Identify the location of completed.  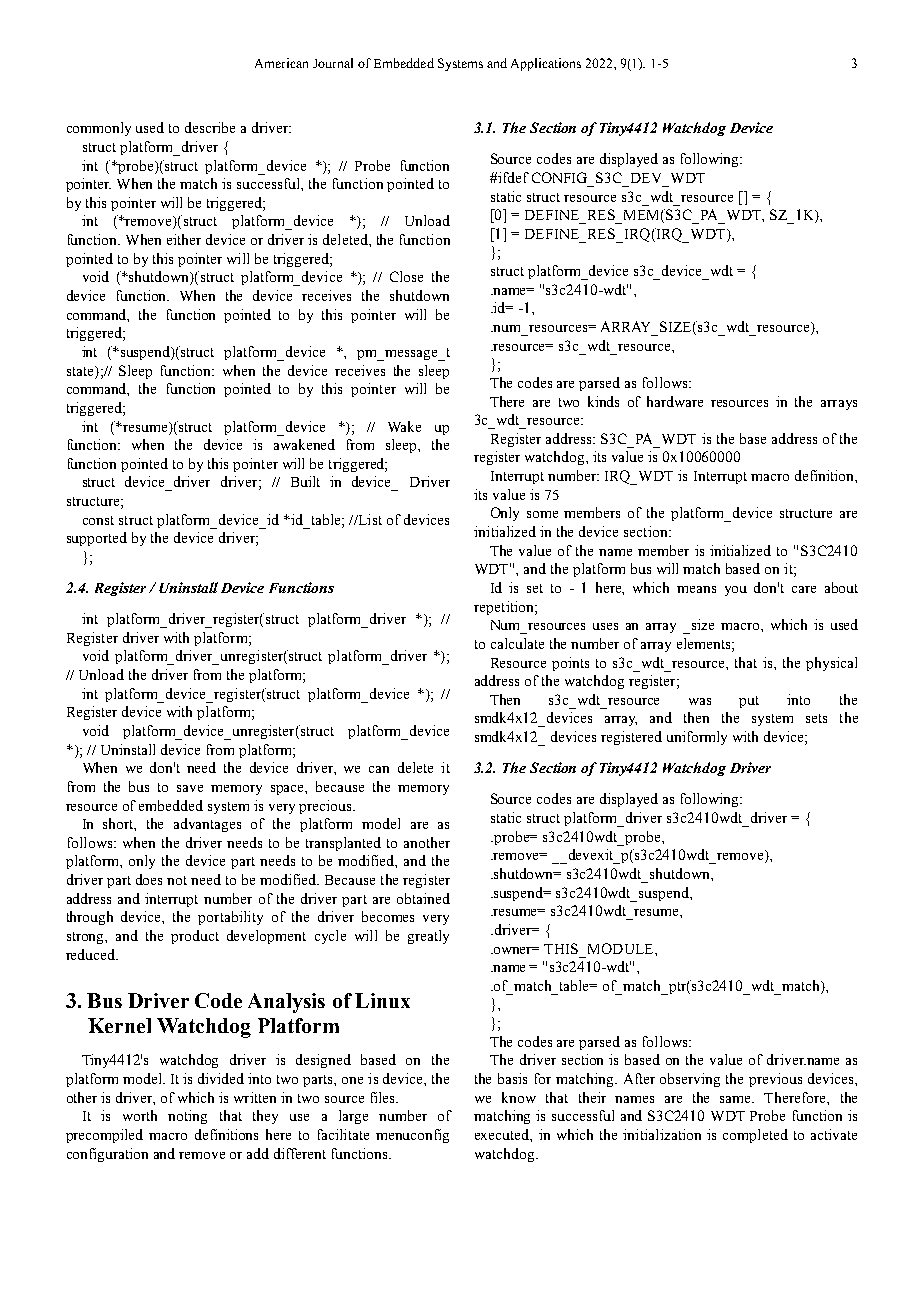
(755, 1136).
